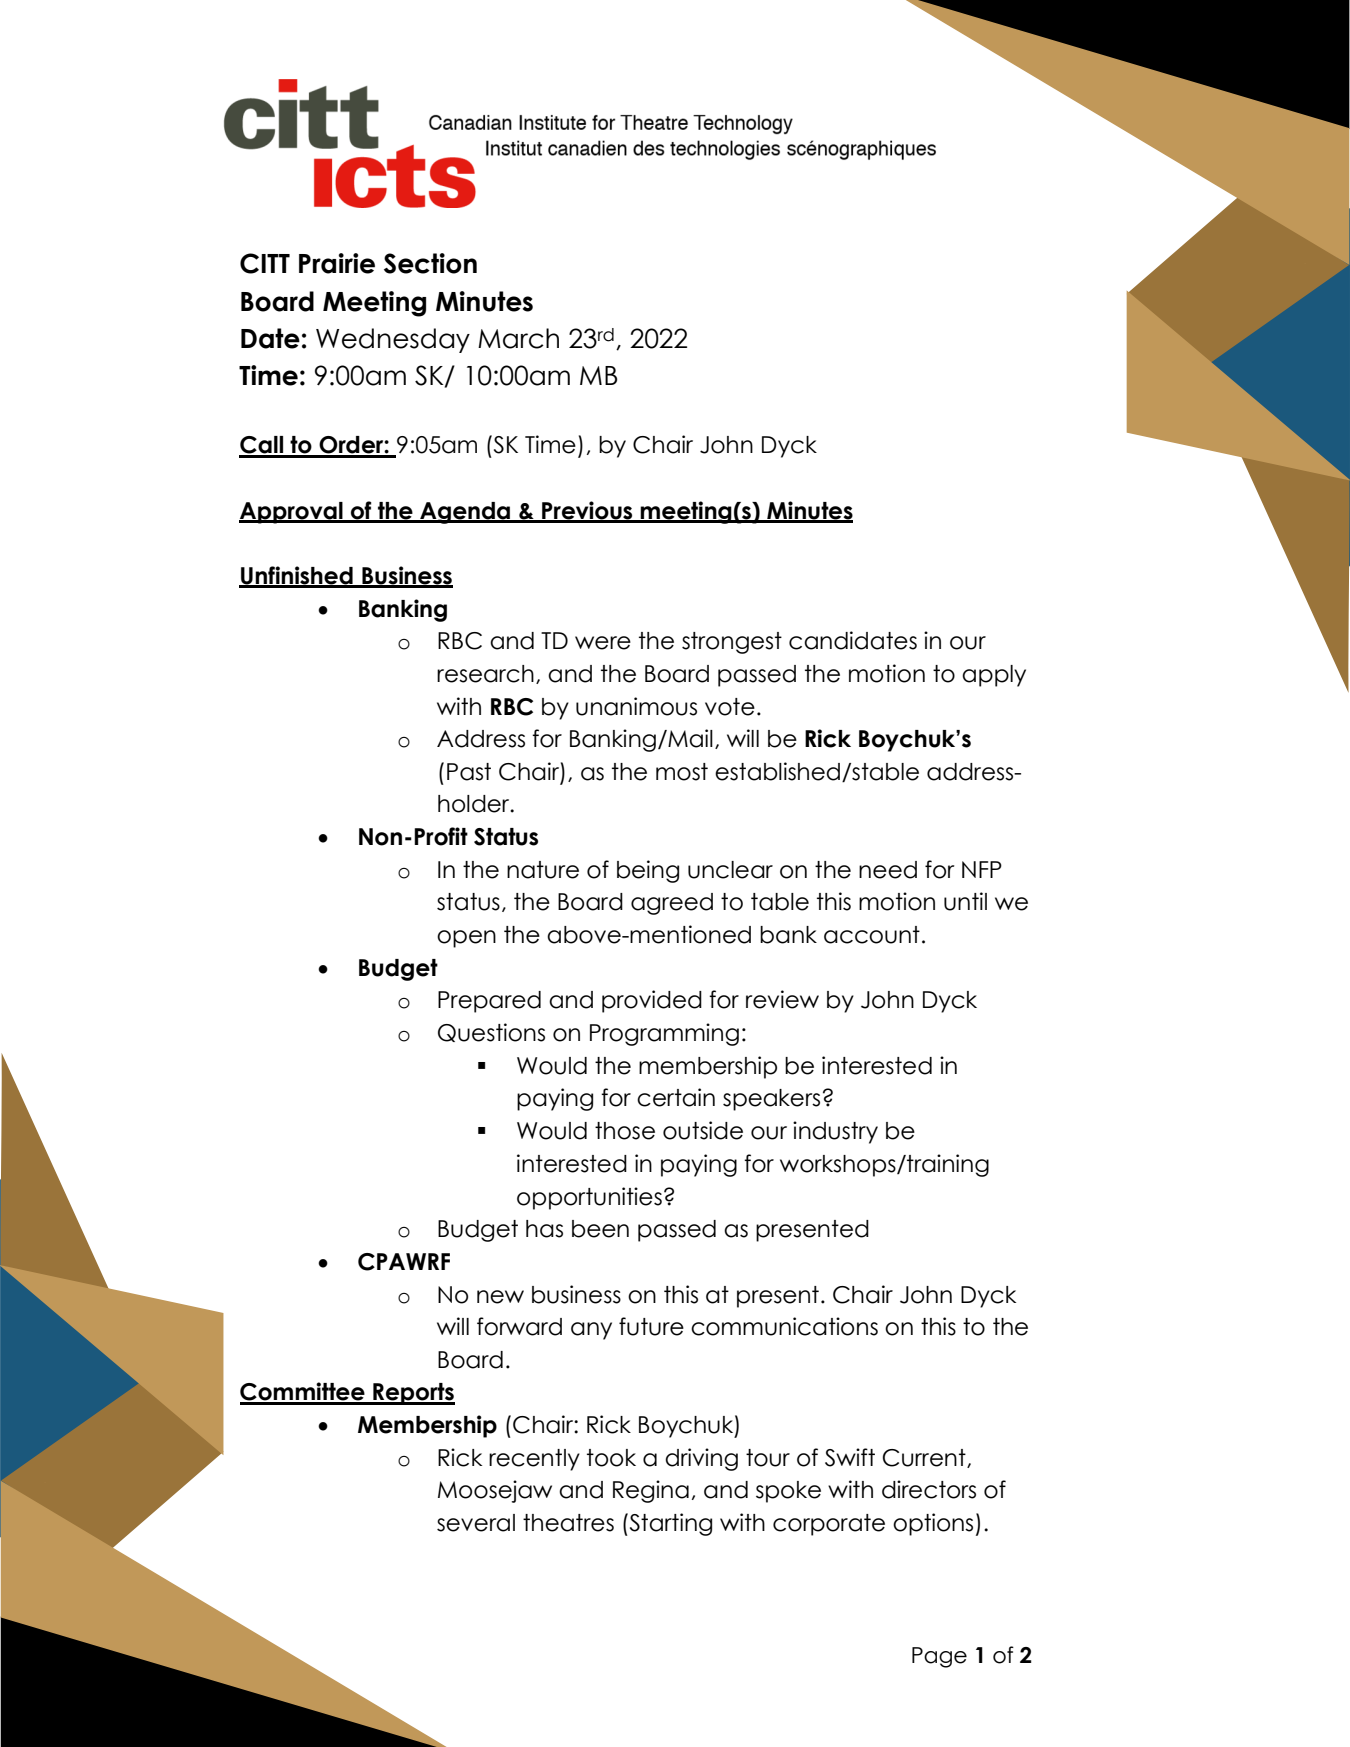  What do you see at coordinates (636, 706) in the image?
I see `unanimous` at bounding box center [636, 706].
